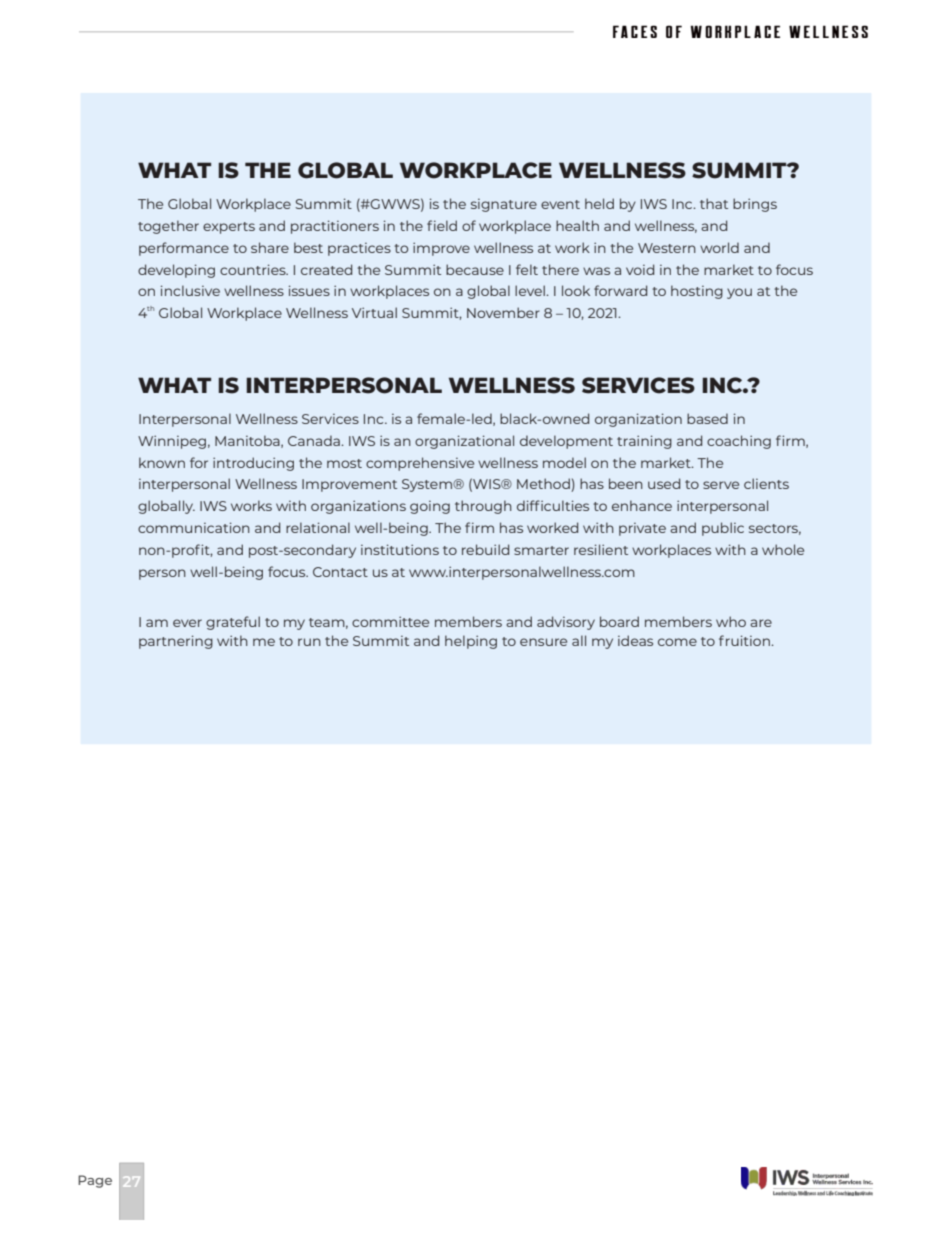 The height and width of the image is (1233, 952). Describe the element at coordinates (677, 642) in the image. I see `come` at that location.
